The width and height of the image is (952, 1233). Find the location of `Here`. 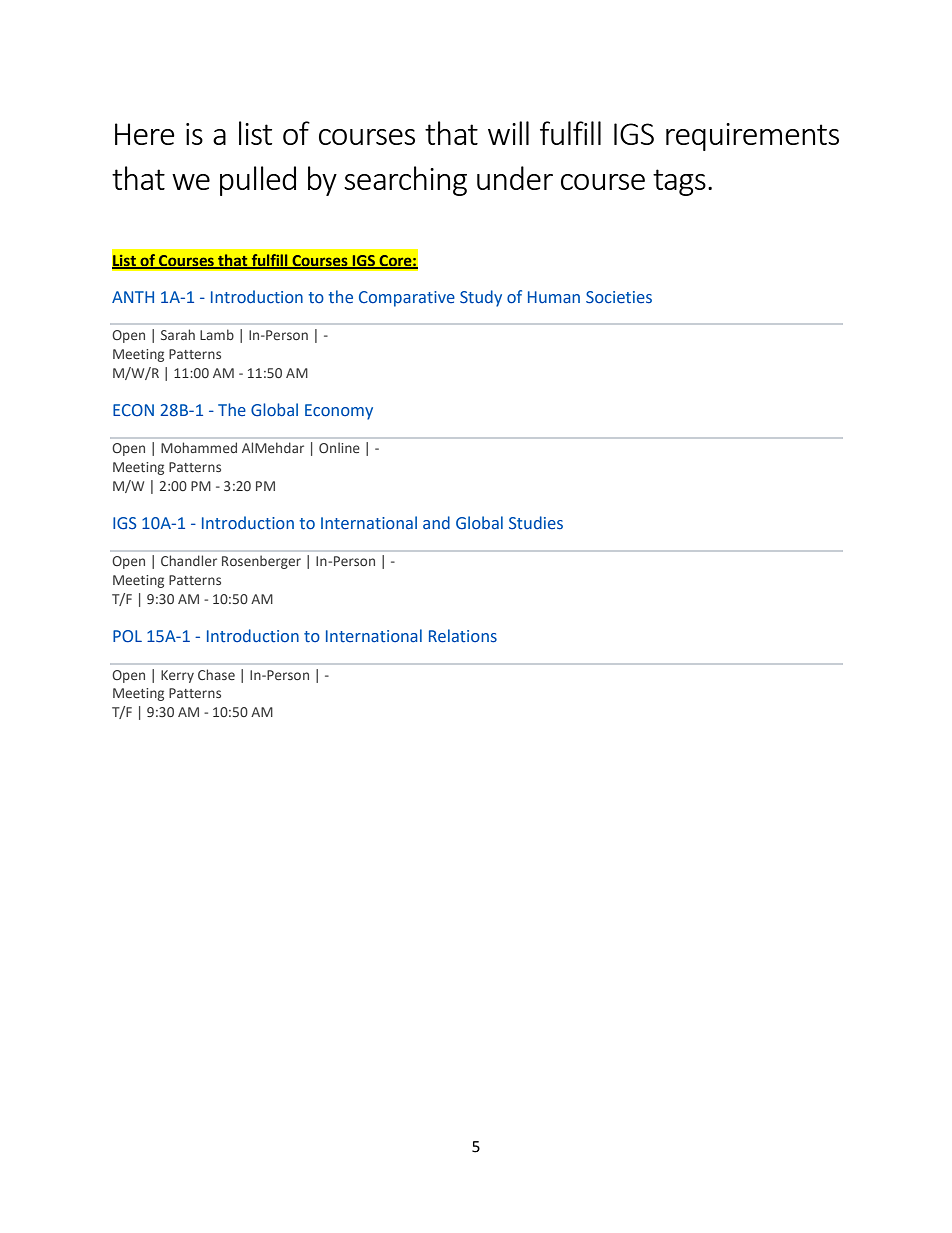

Here is located at coordinates (145, 134).
